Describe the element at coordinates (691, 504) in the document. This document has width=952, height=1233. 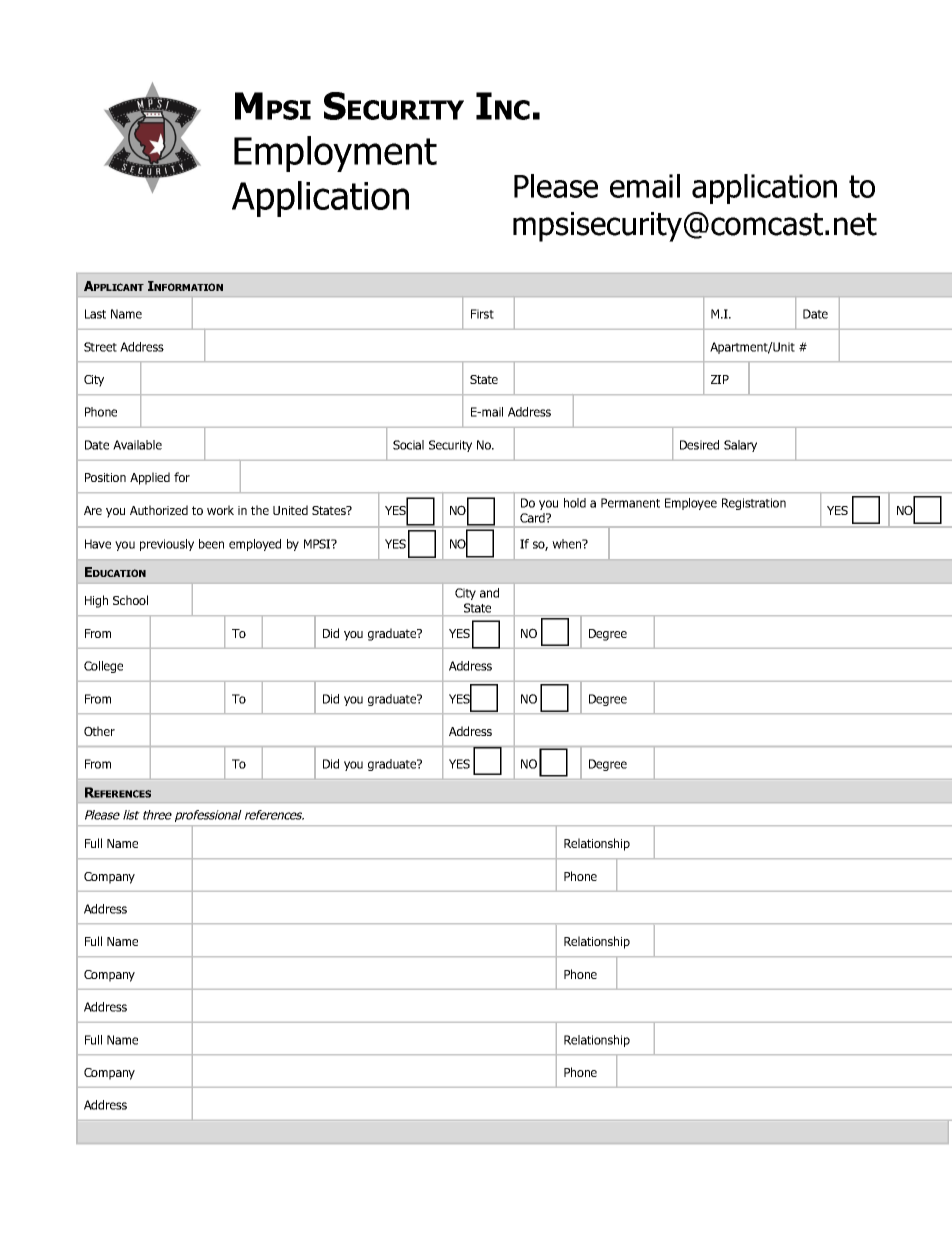
I see `Employee` at that location.
